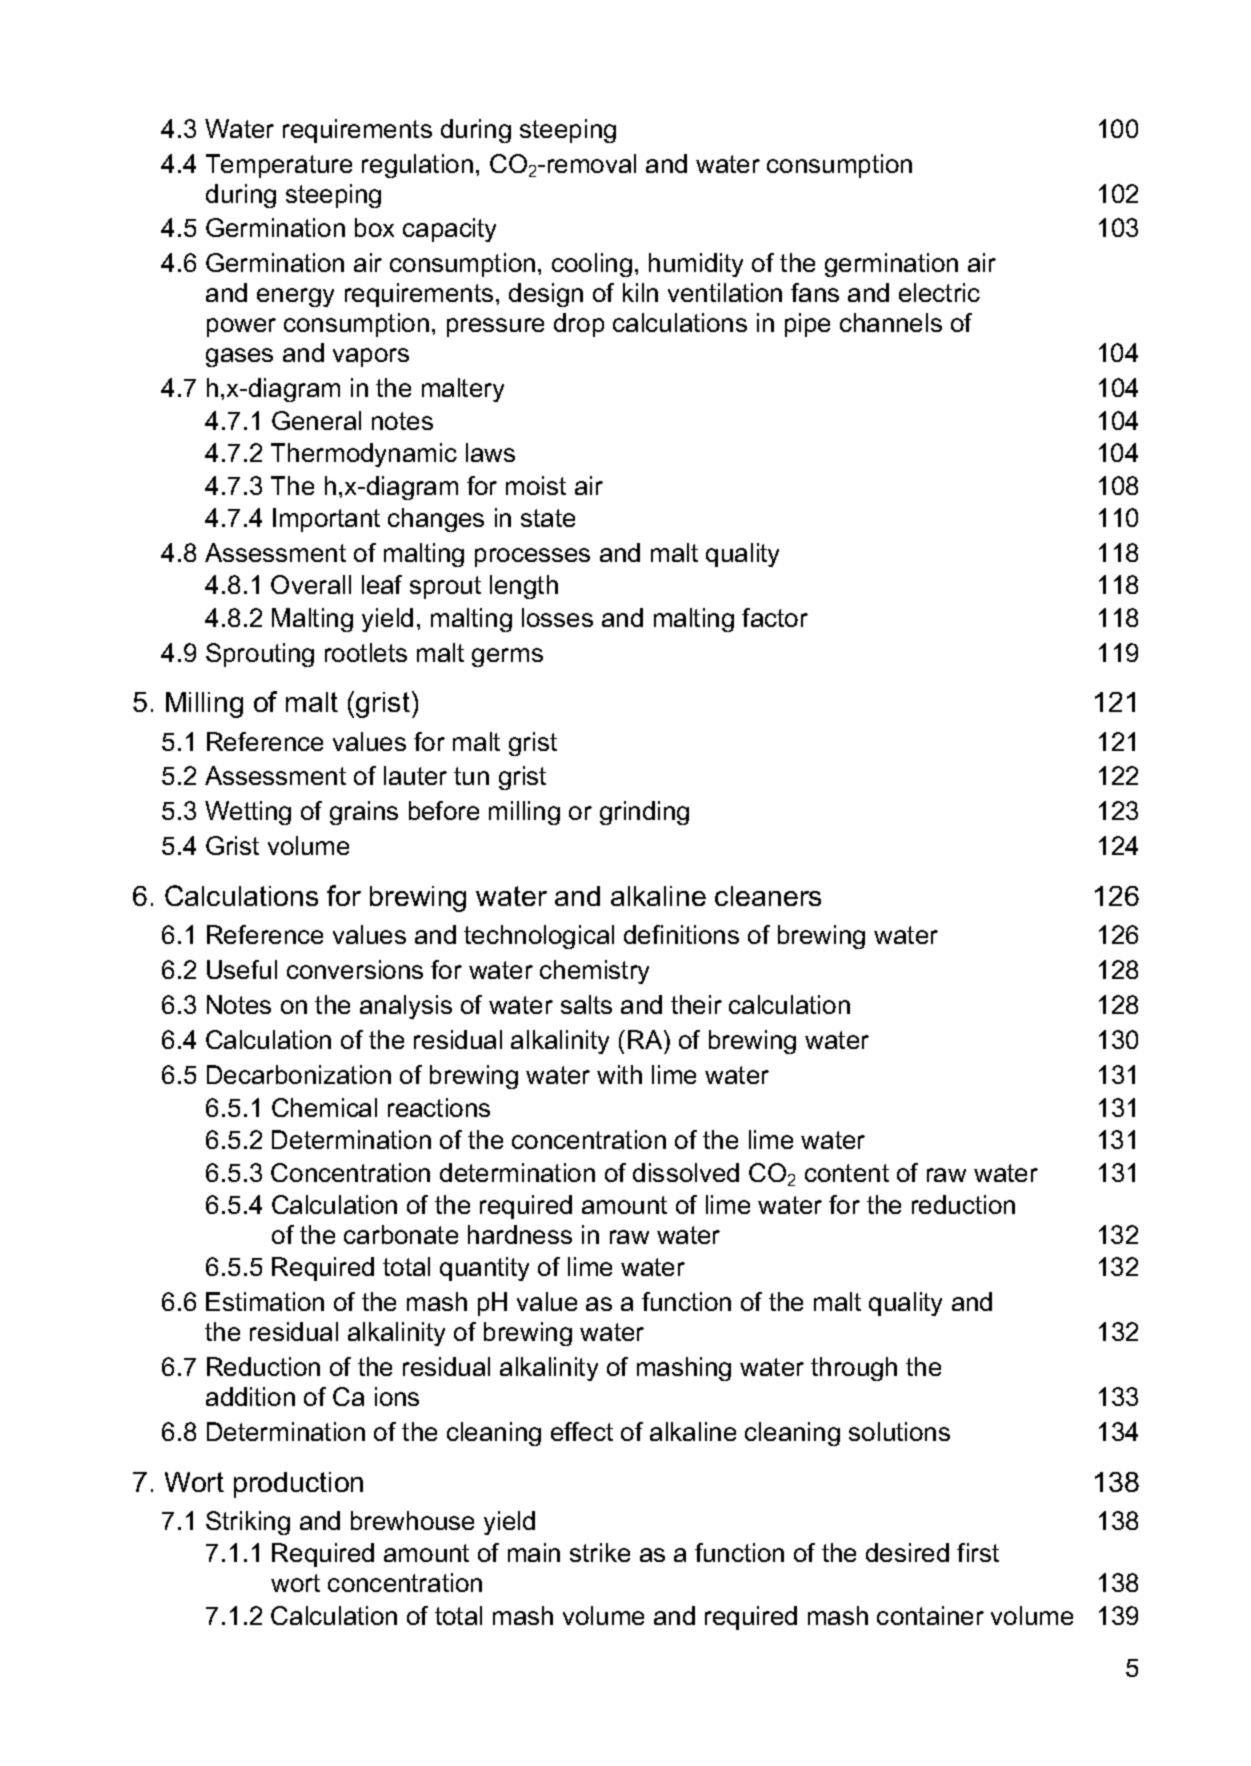 The width and height of the screenshot is (1251, 1766). What do you see at coordinates (907, 1552) in the screenshot?
I see `desired` at bounding box center [907, 1552].
